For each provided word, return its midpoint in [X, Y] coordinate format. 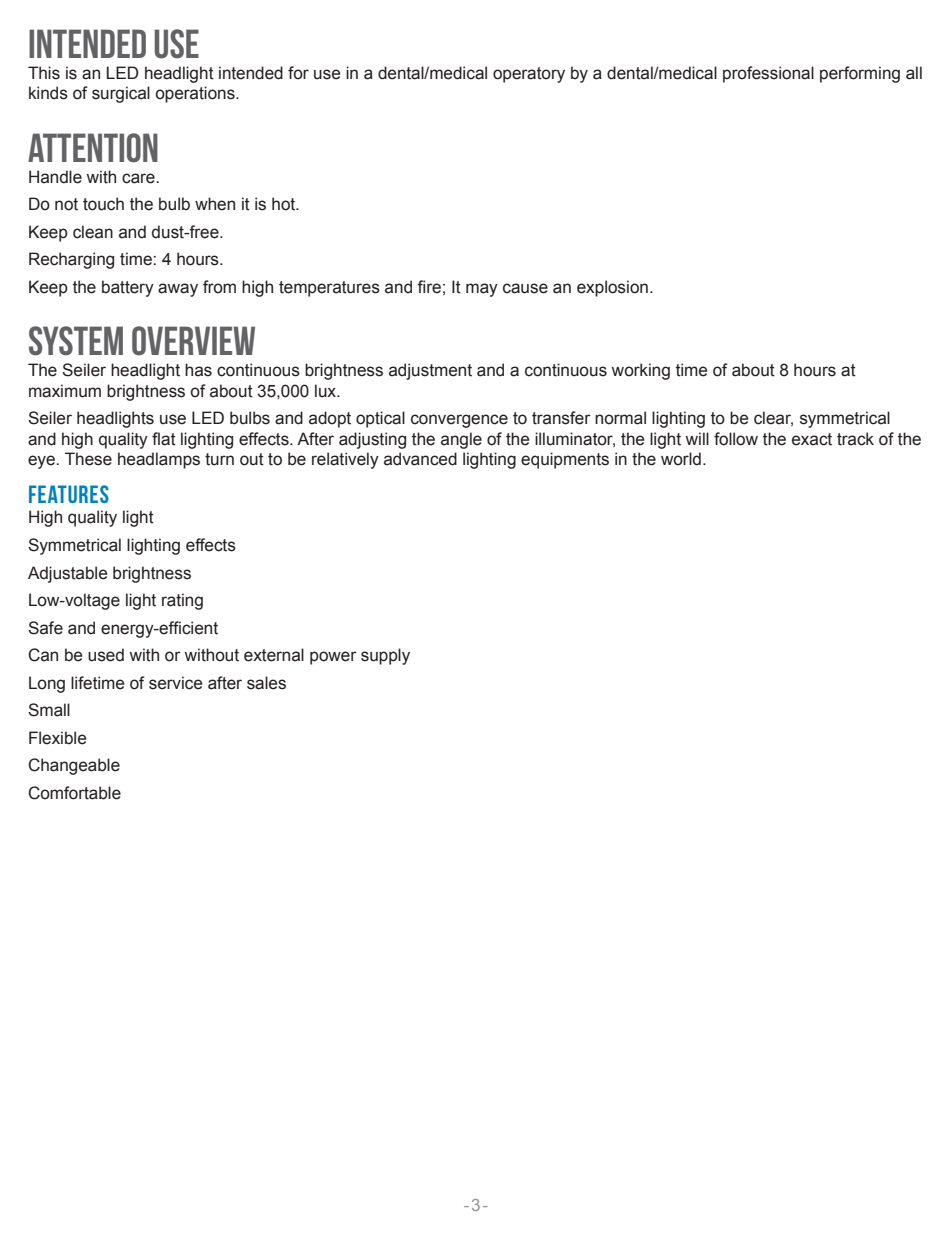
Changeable [74, 766]
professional [768, 74]
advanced [420, 459]
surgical [121, 94]
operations [196, 94]
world [681, 459]
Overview [193, 341]
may [482, 290]
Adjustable [67, 574]
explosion [612, 288]
